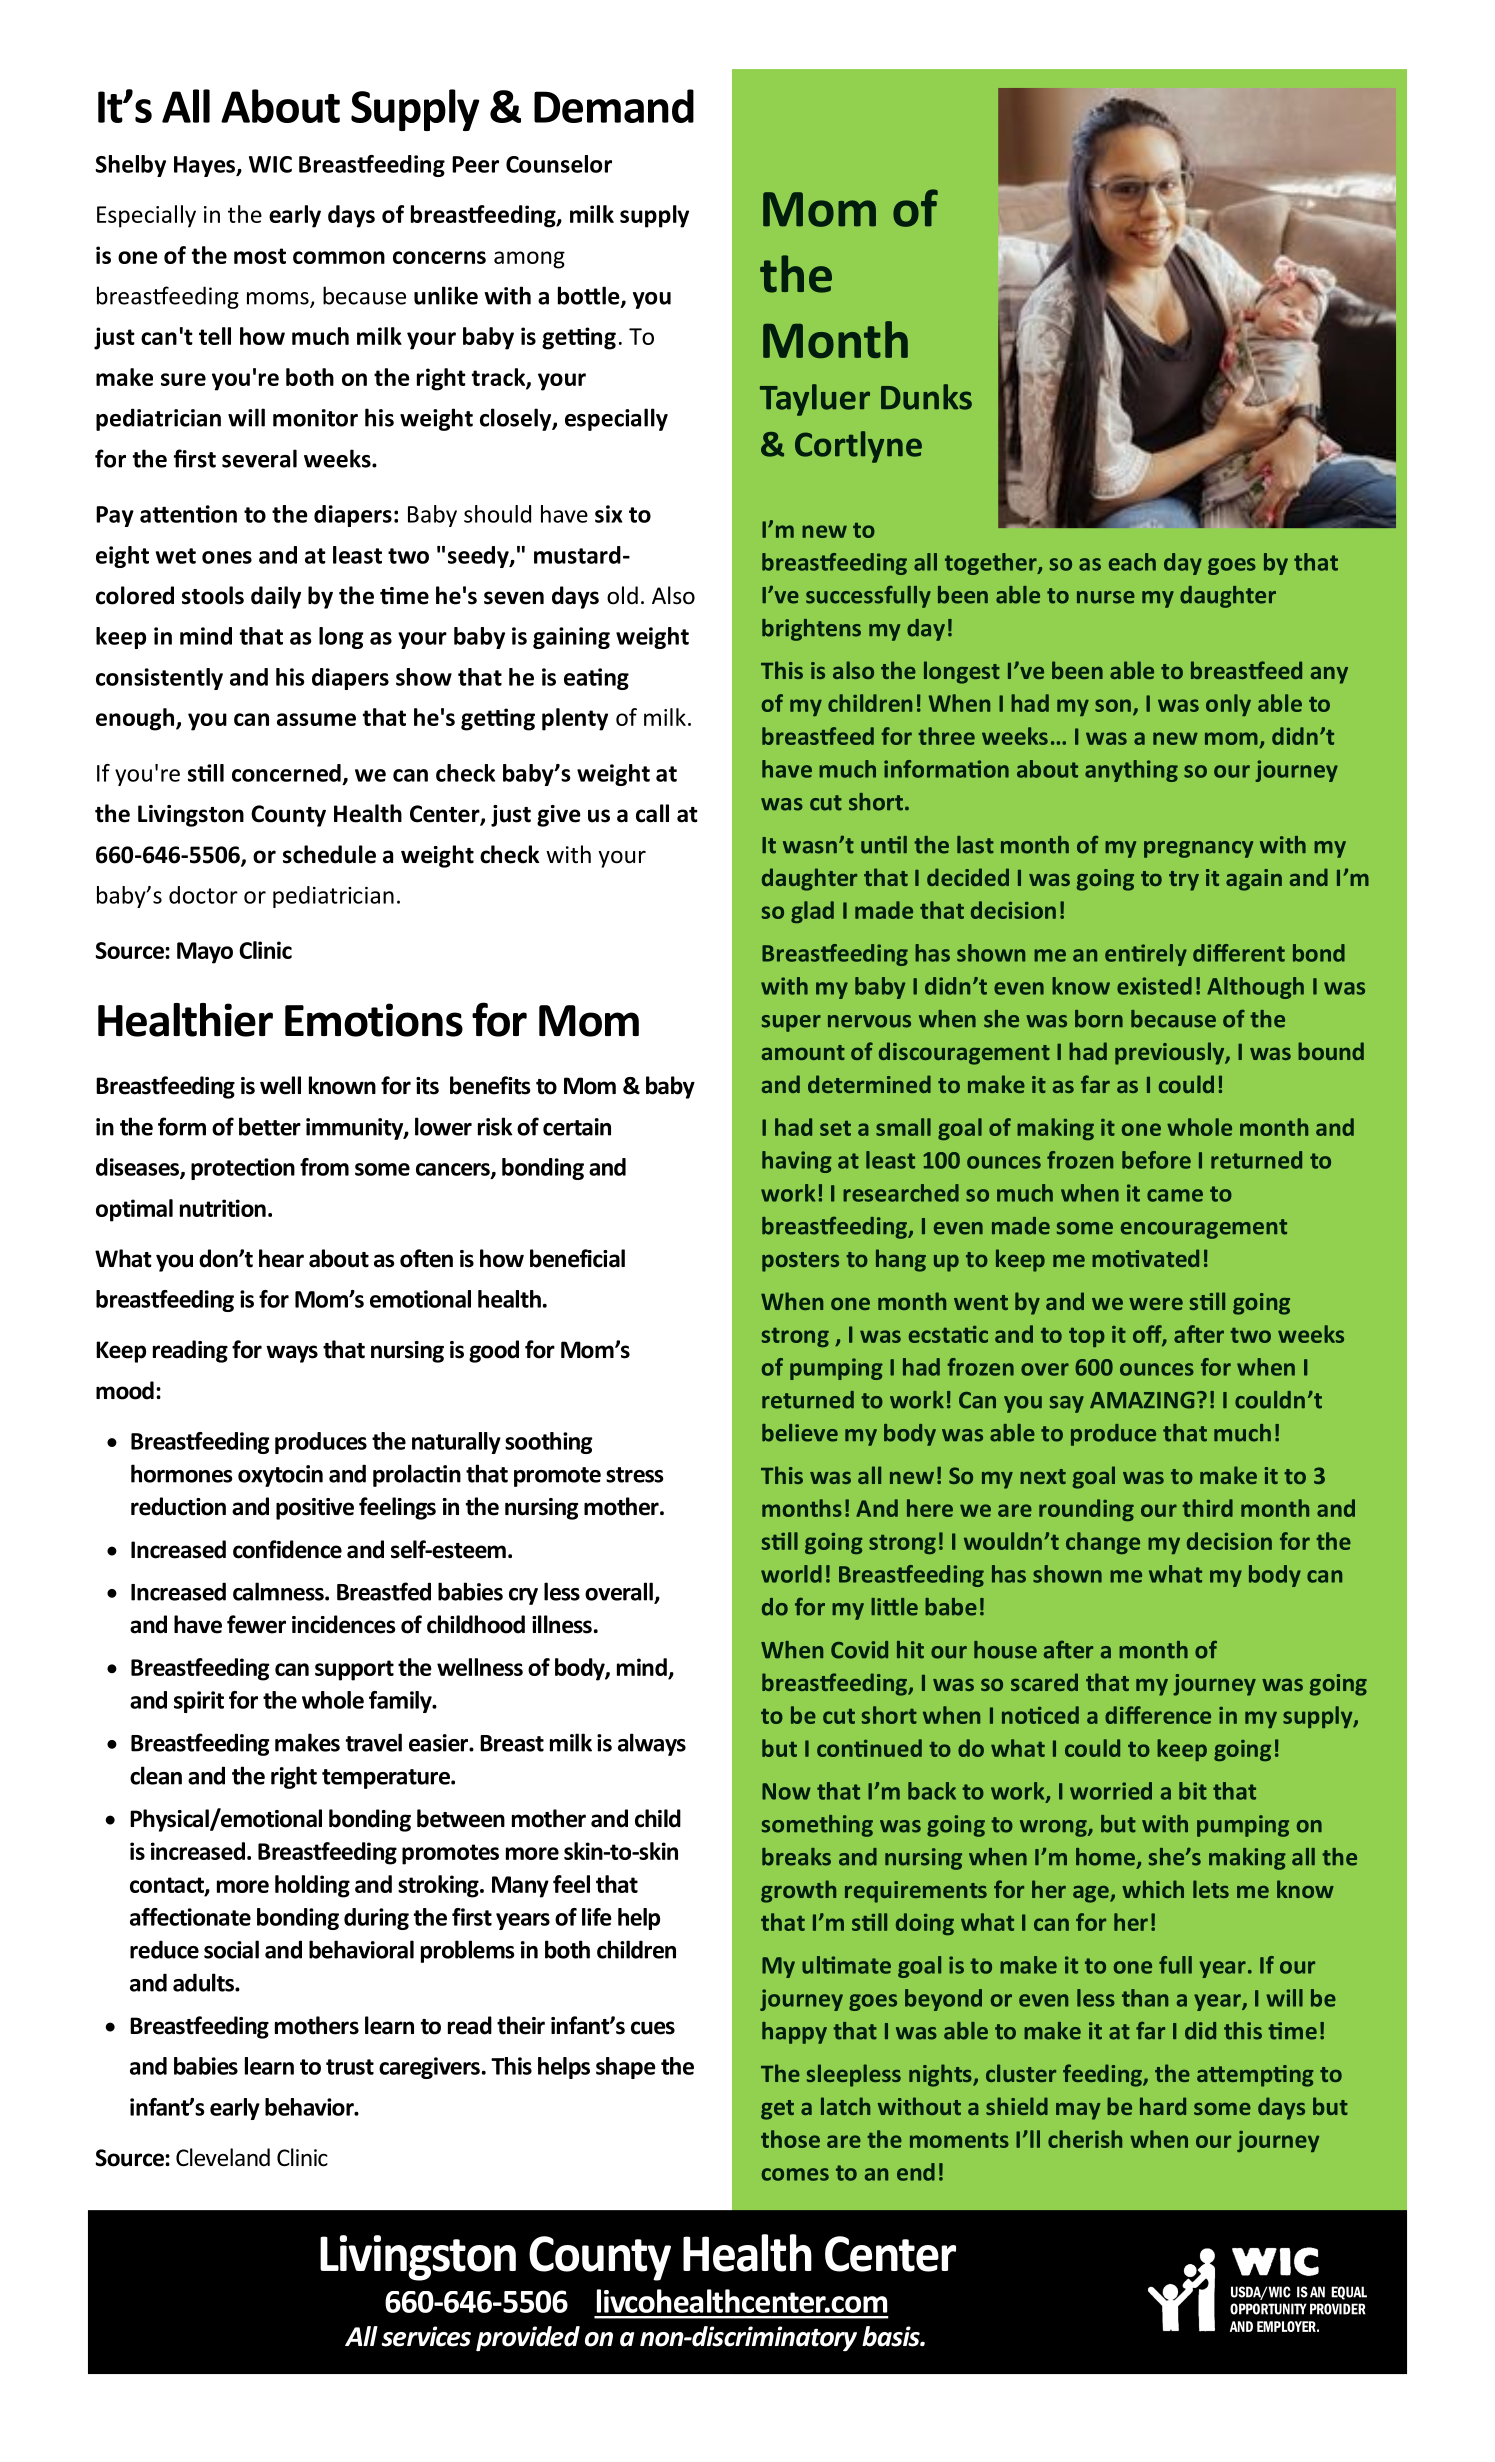 This page has width=1495, height=2462. I want to click on calmness, so click(279, 1591).
